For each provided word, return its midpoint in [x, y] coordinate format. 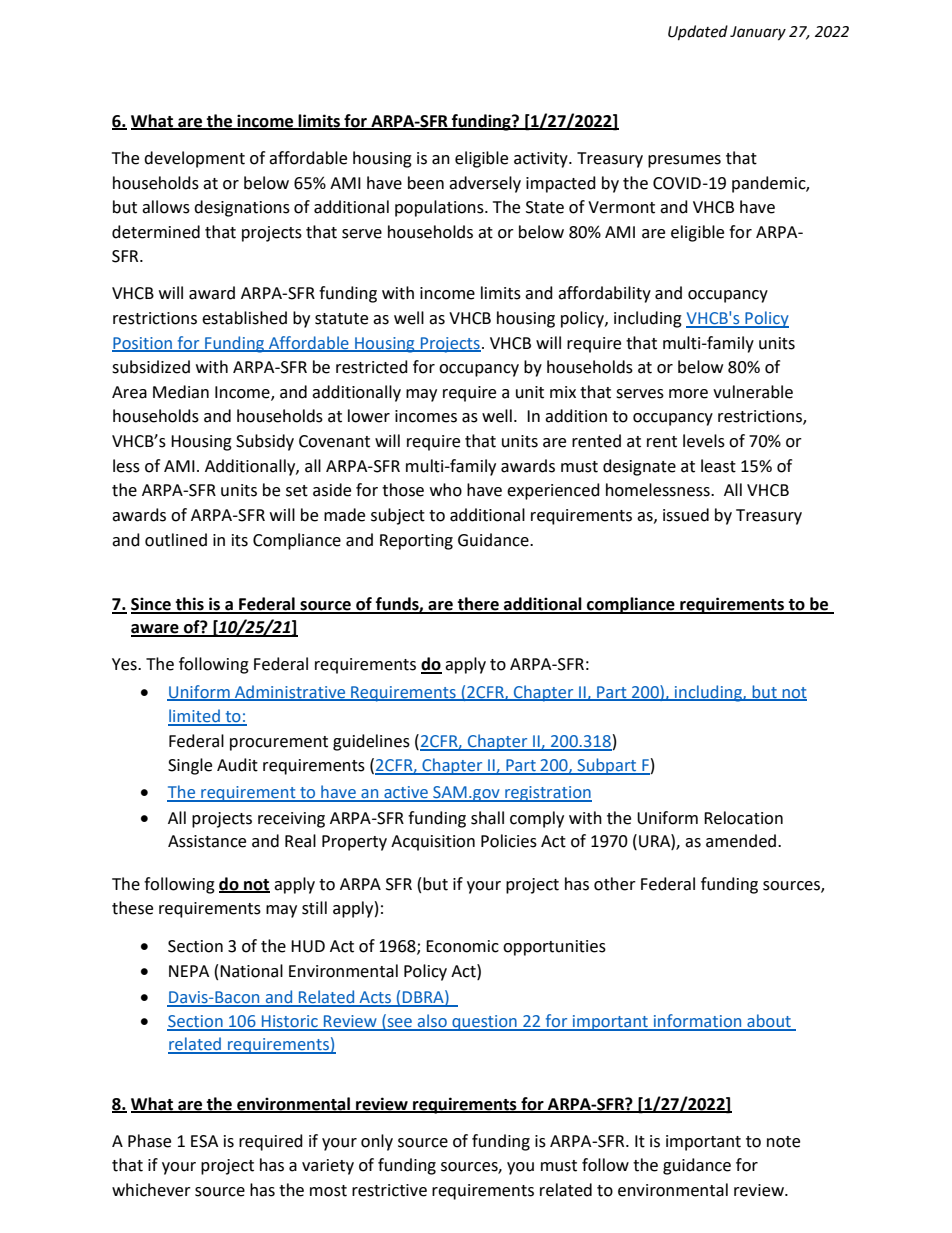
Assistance [207, 841]
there [478, 605]
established [244, 318]
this [190, 605]
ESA [204, 1141]
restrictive [389, 1190]
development [194, 159]
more [688, 394]
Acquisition [433, 843]
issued [686, 515]
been [426, 183]
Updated [698, 33]
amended [741, 841]
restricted [372, 367]
